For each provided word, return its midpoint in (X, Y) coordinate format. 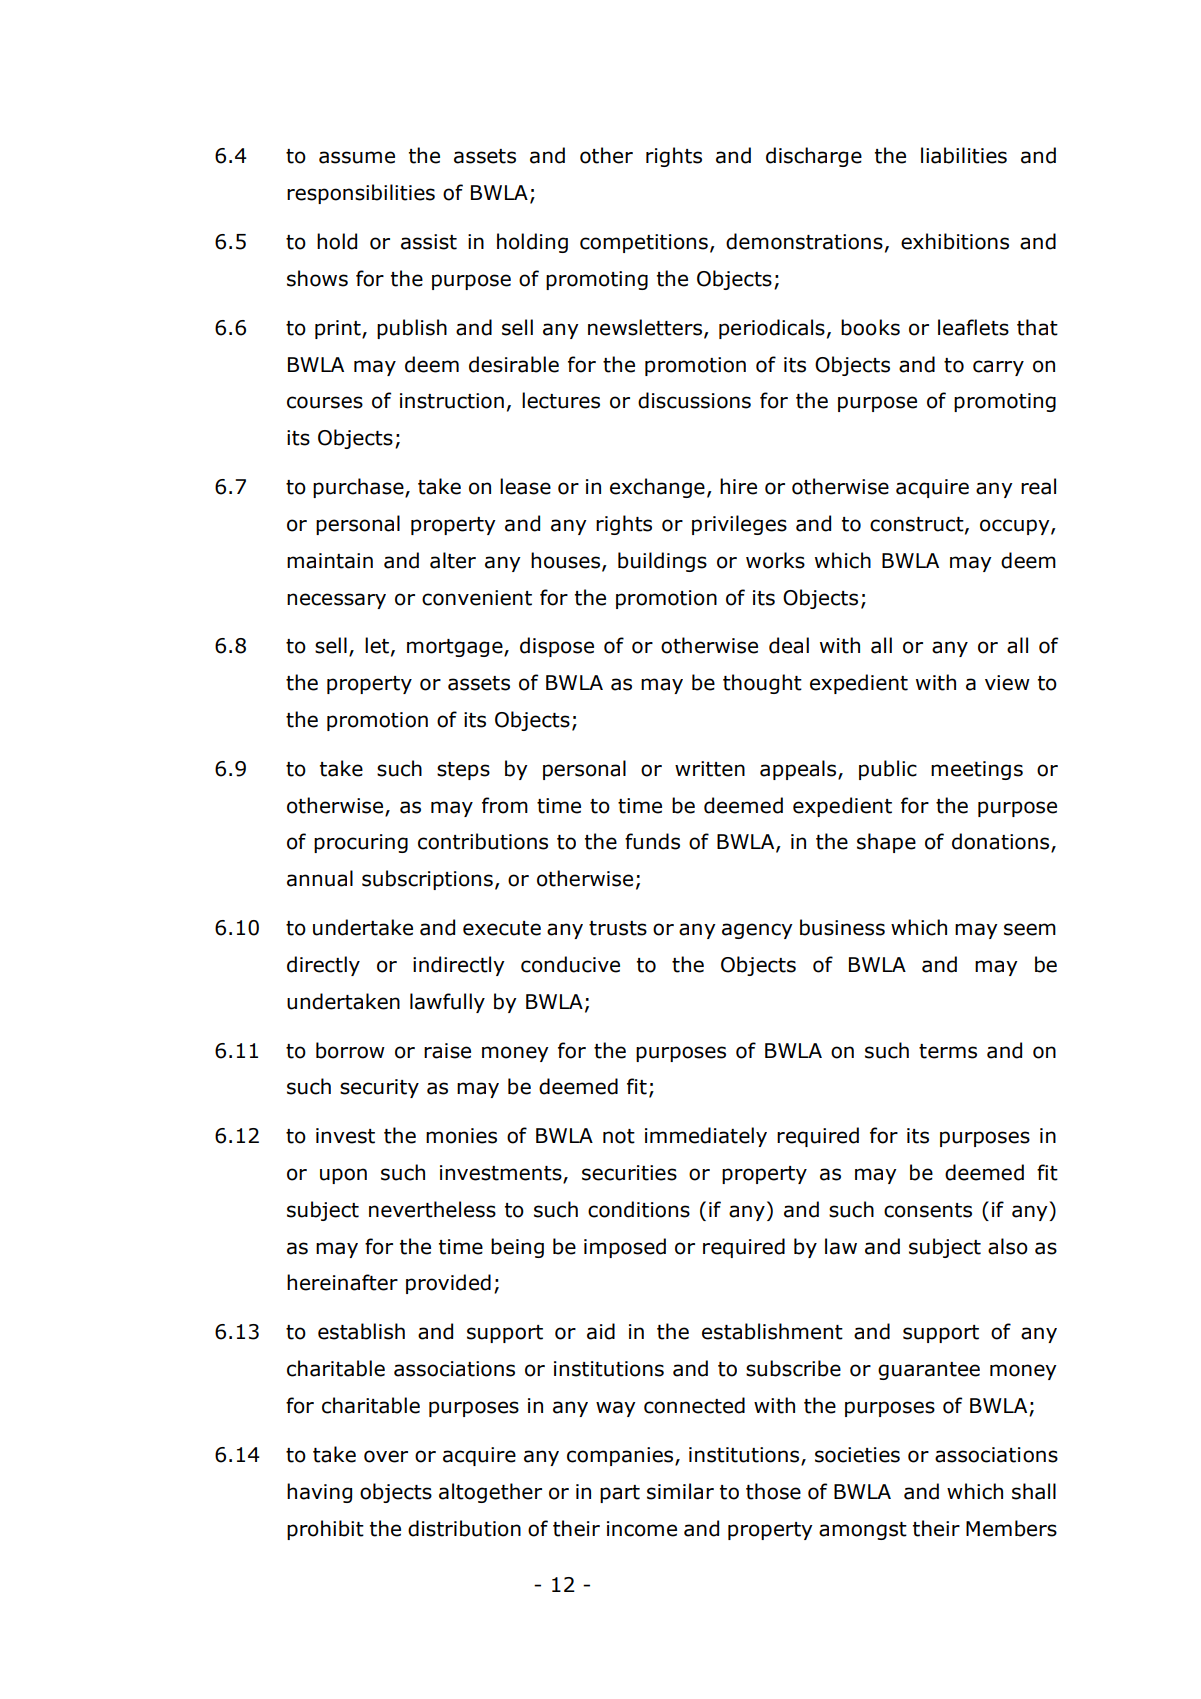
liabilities (964, 155)
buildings (662, 562)
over (386, 1456)
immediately (706, 1137)
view (1007, 683)
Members (1011, 1528)
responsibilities (361, 194)
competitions (644, 243)
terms (948, 1051)
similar (680, 1491)
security (379, 1088)
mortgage (456, 648)
